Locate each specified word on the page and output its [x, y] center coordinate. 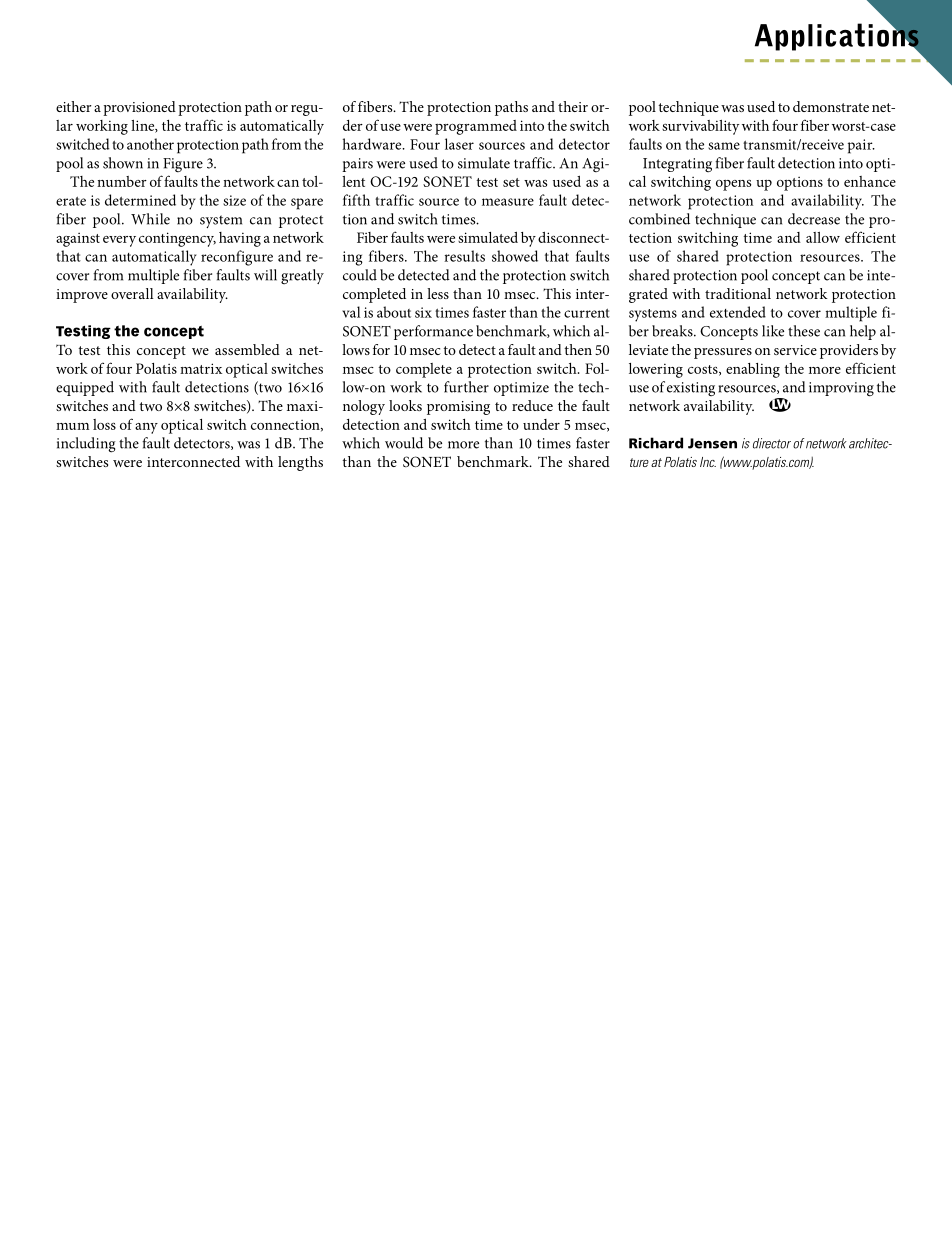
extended [738, 312]
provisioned [139, 108]
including [86, 445]
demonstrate [831, 106]
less [438, 293]
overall [132, 293]
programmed [476, 127]
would [404, 443]
